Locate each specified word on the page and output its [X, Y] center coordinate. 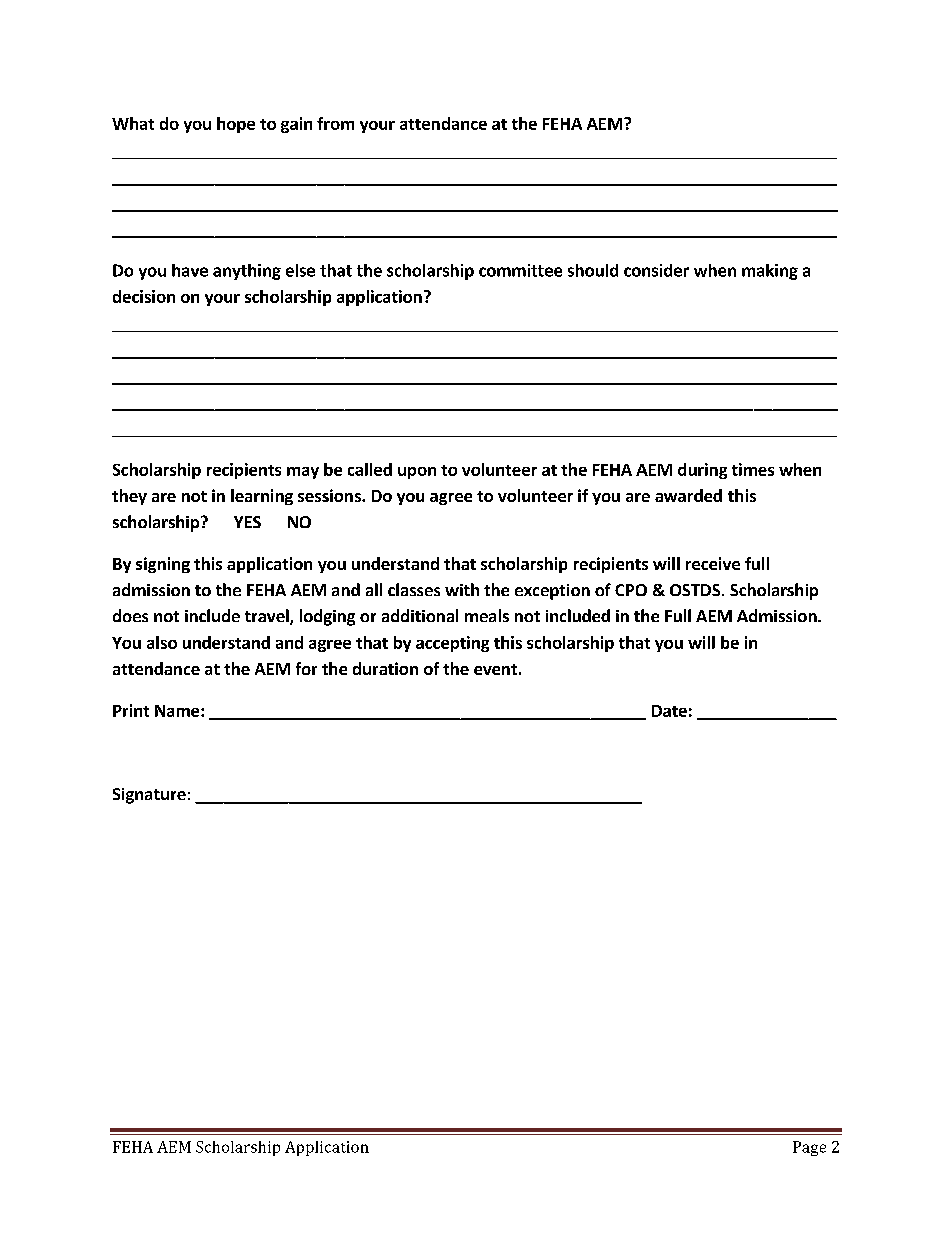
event [495, 669]
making [770, 272]
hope [236, 125]
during [702, 471]
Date [669, 711]
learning [262, 497]
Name [178, 711]
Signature [149, 796]
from [335, 123]
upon [417, 473]
